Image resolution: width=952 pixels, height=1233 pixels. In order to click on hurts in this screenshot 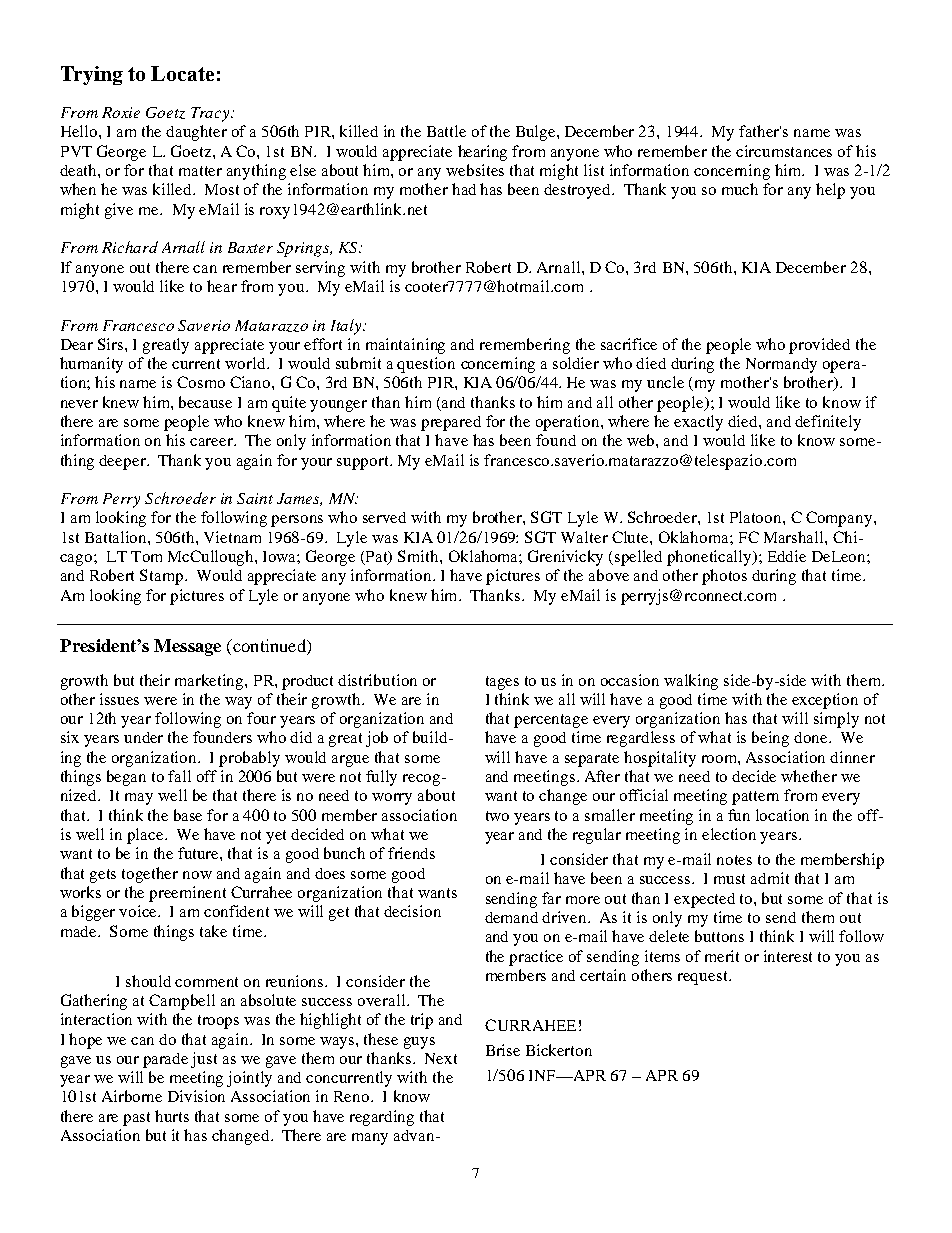, I will do `click(172, 1116)`.
